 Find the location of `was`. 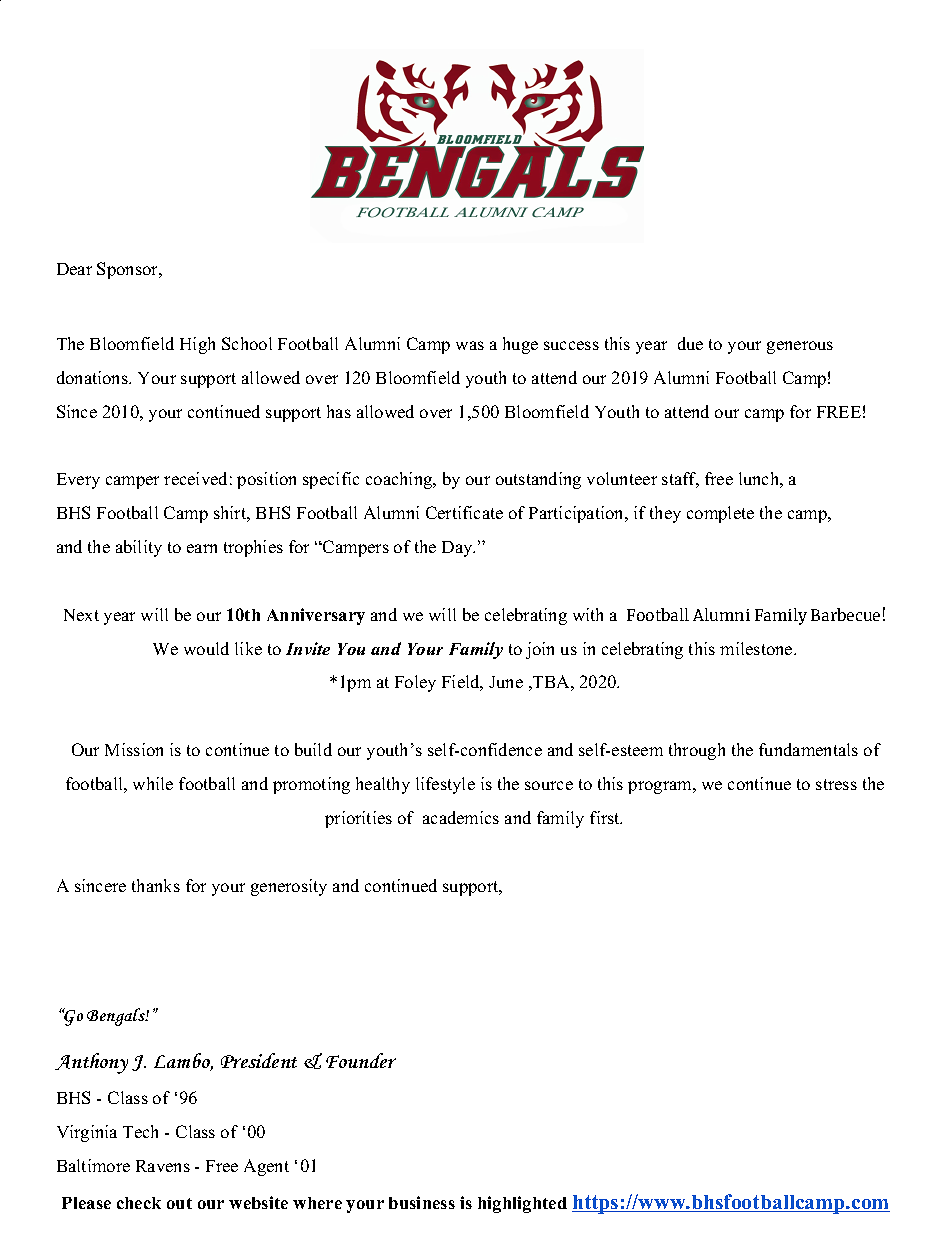

was is located at coordinates (470, 345).
